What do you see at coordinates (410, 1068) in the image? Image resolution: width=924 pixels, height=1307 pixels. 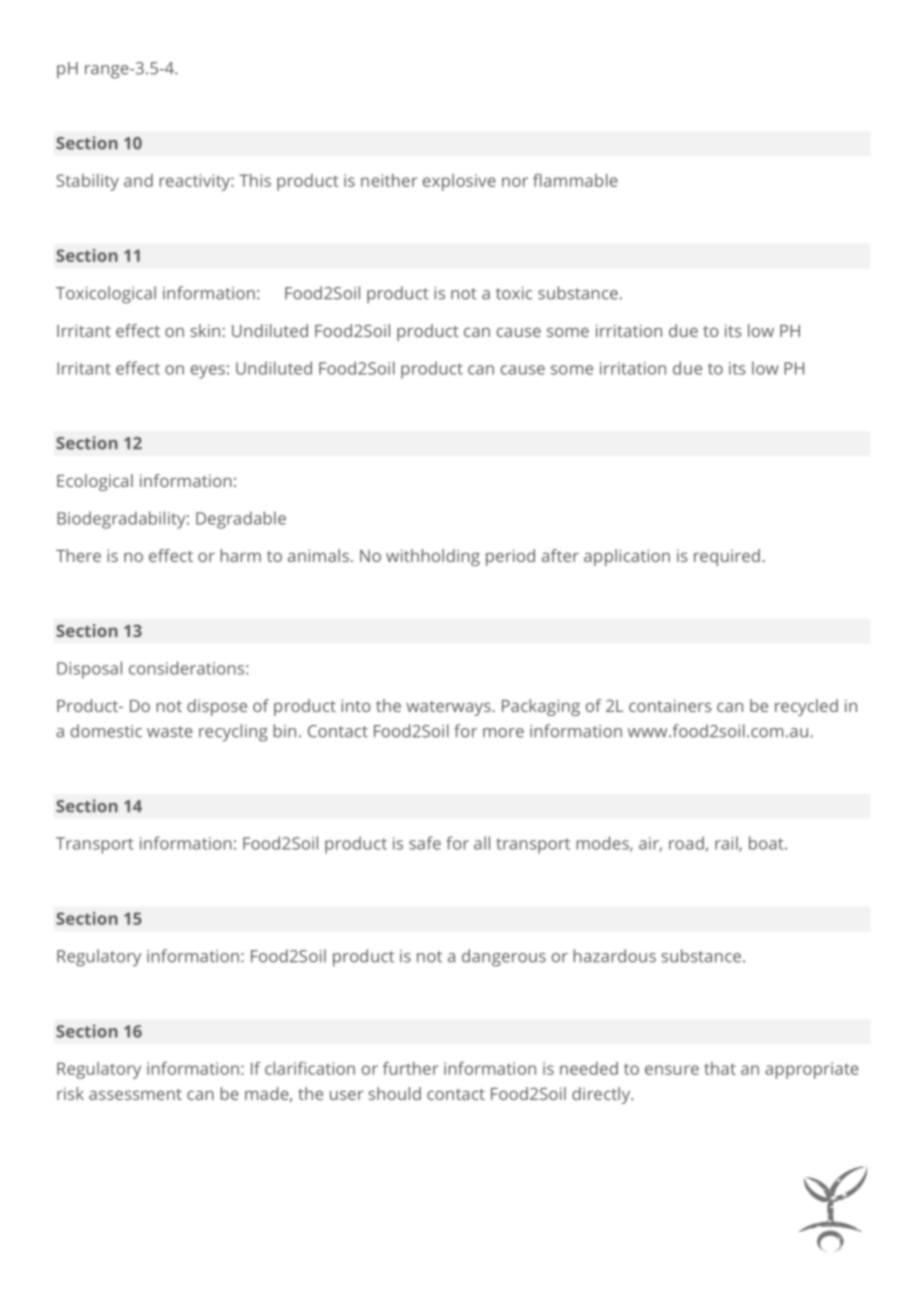 I see `further` at bounding box center [410, 1068].
